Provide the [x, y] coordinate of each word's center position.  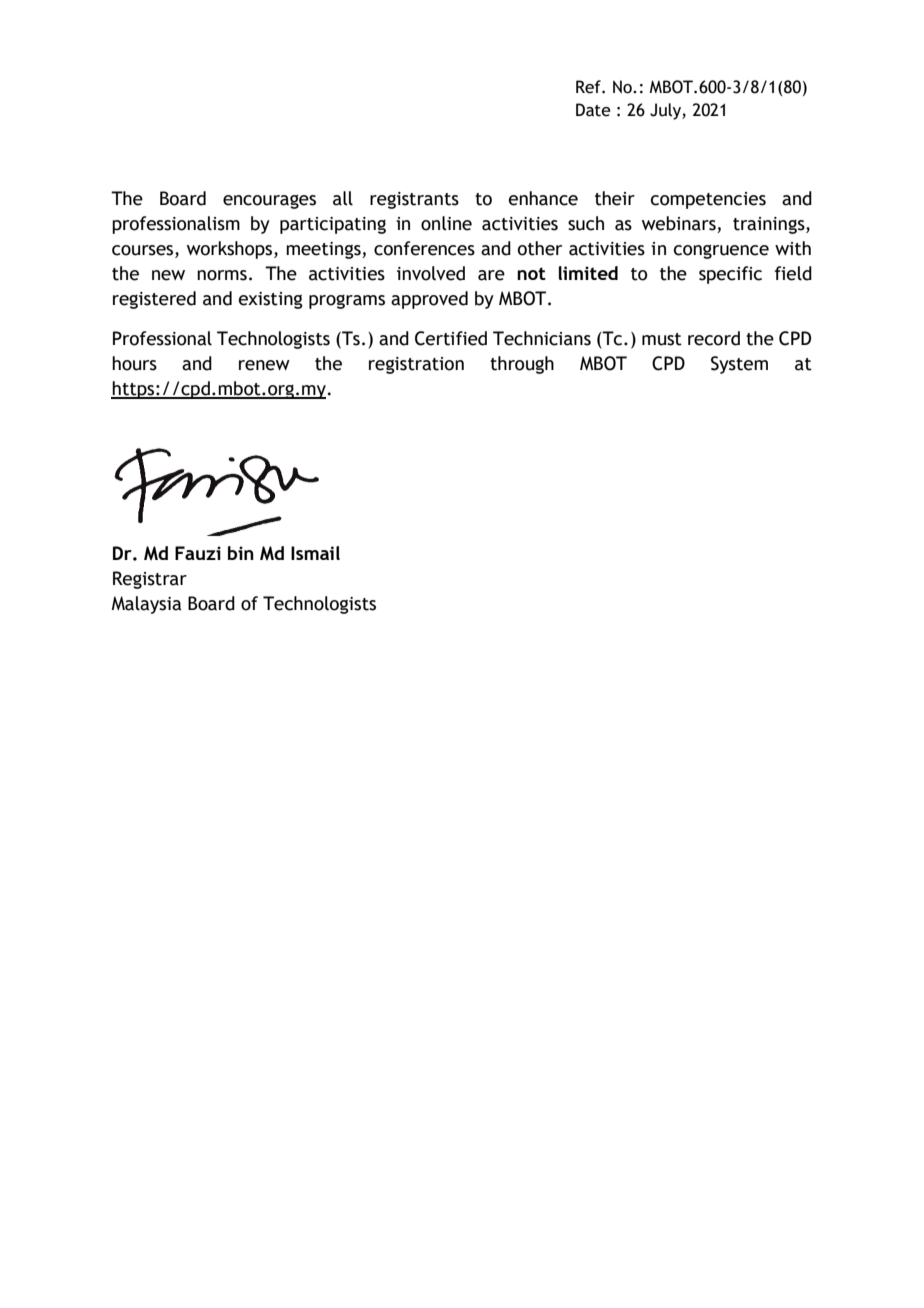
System [739, 365]
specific [730, 275]
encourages [269, 202]
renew [264, 365]
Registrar [150, 580]
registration [416, 365]
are [491, 275]
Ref [589, 87]
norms [222, 275]
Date [593, 110]
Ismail [315, 553]
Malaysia [146, 605]
